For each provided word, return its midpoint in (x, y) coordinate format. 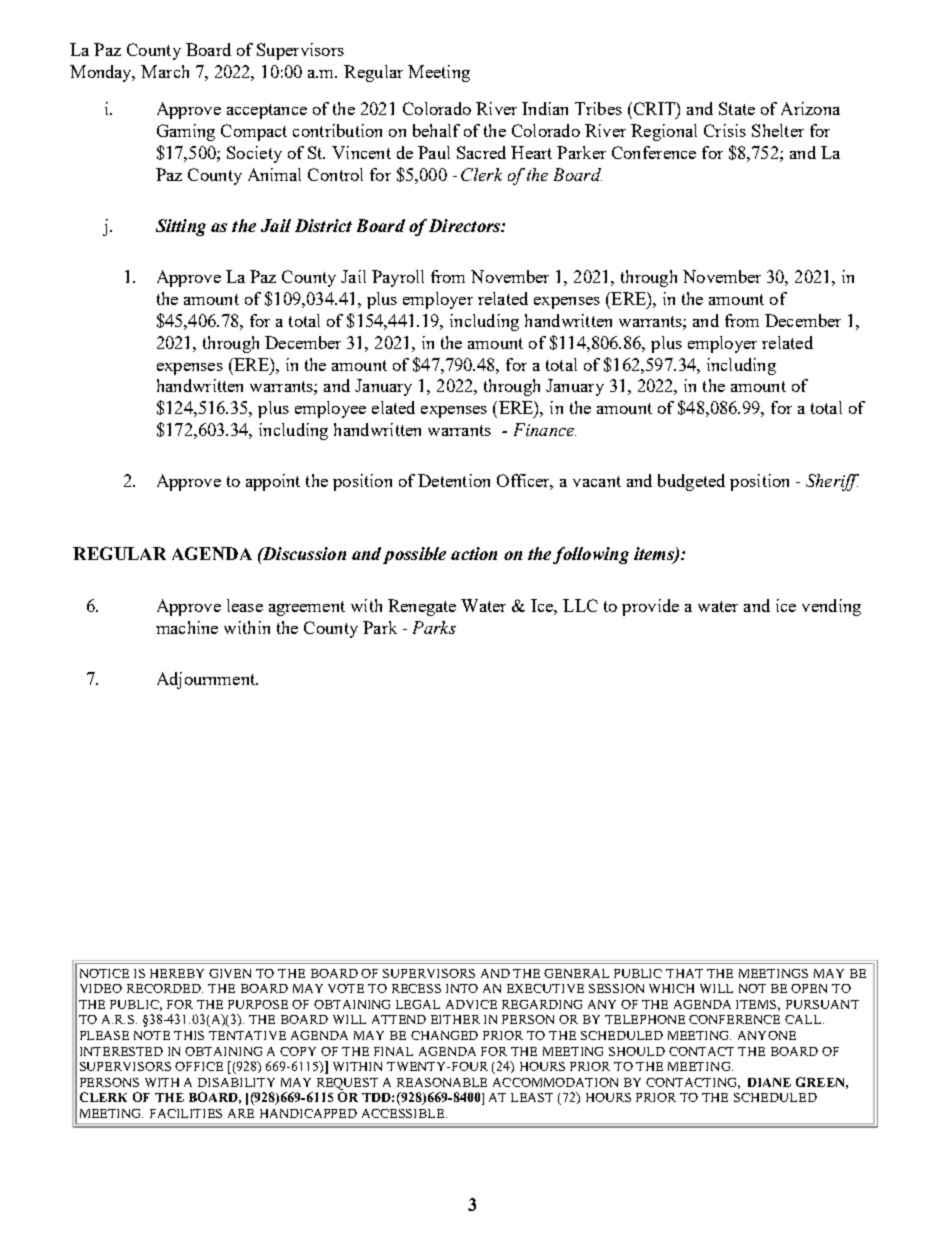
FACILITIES (186, 1113)
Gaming (186, 132)
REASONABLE (442, 1082)
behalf (436, 130)
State (737, 108)
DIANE (769, 1082)
